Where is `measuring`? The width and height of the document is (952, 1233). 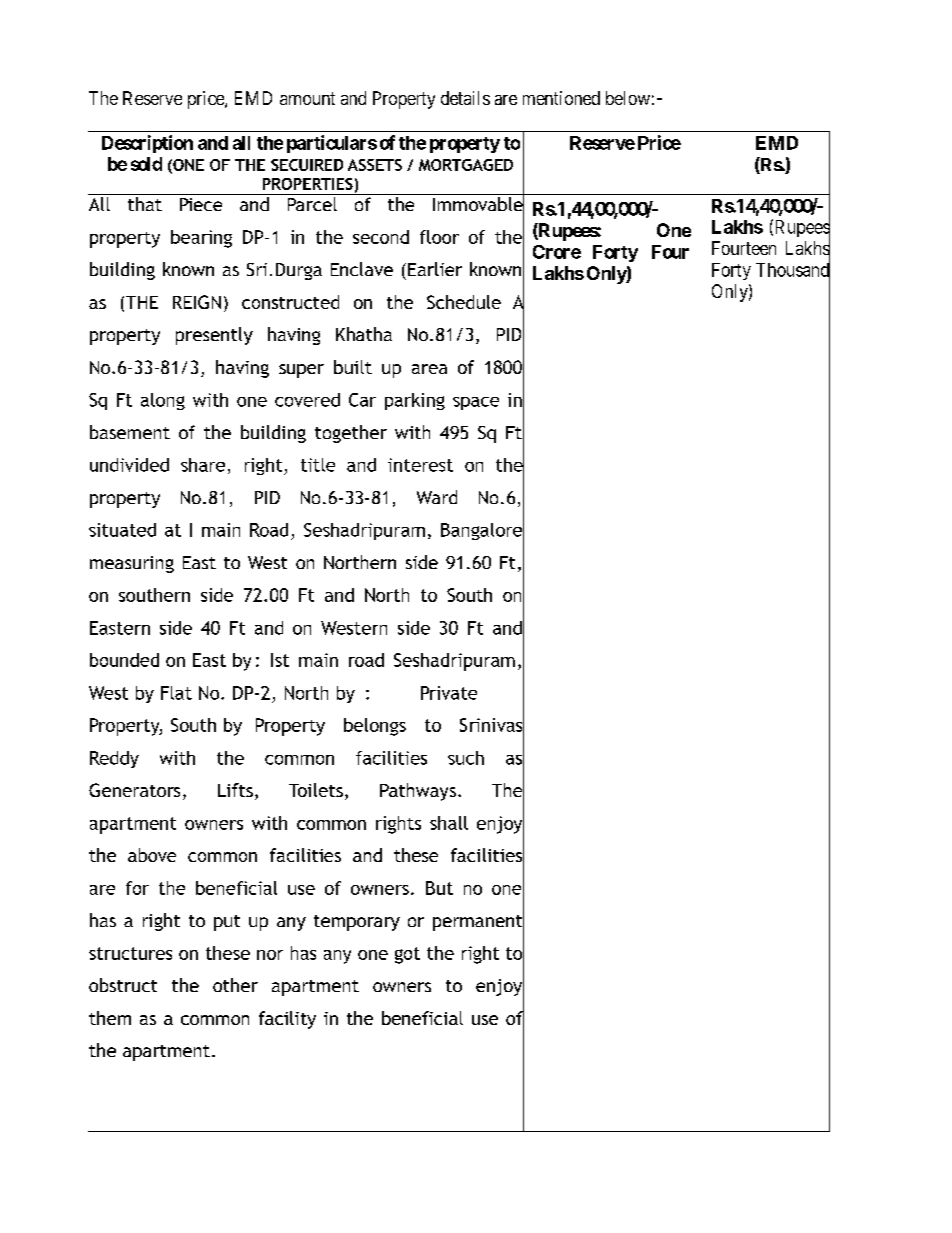 measuring is located at coordinates (132, 564).
